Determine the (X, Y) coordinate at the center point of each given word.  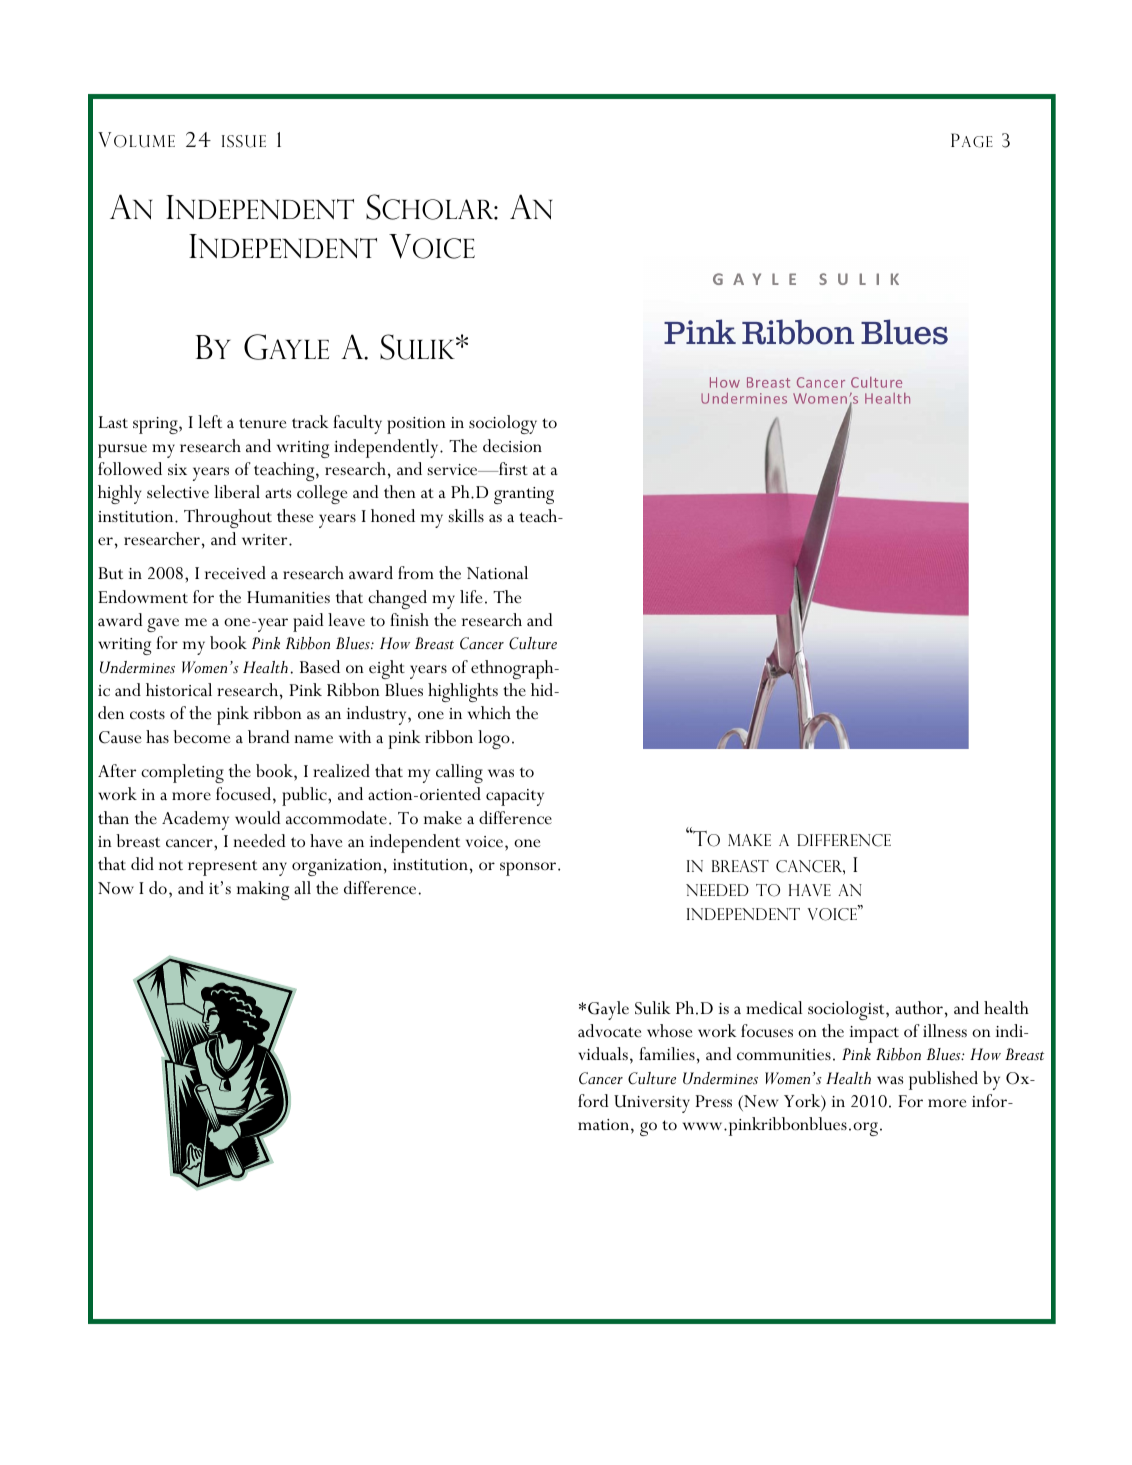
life (471, 597)
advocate (610, 1031)
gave (163, 625)
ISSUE (244, 141)
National (497, 573)
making (263, 890)
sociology (503, 424)
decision (512, 446)
